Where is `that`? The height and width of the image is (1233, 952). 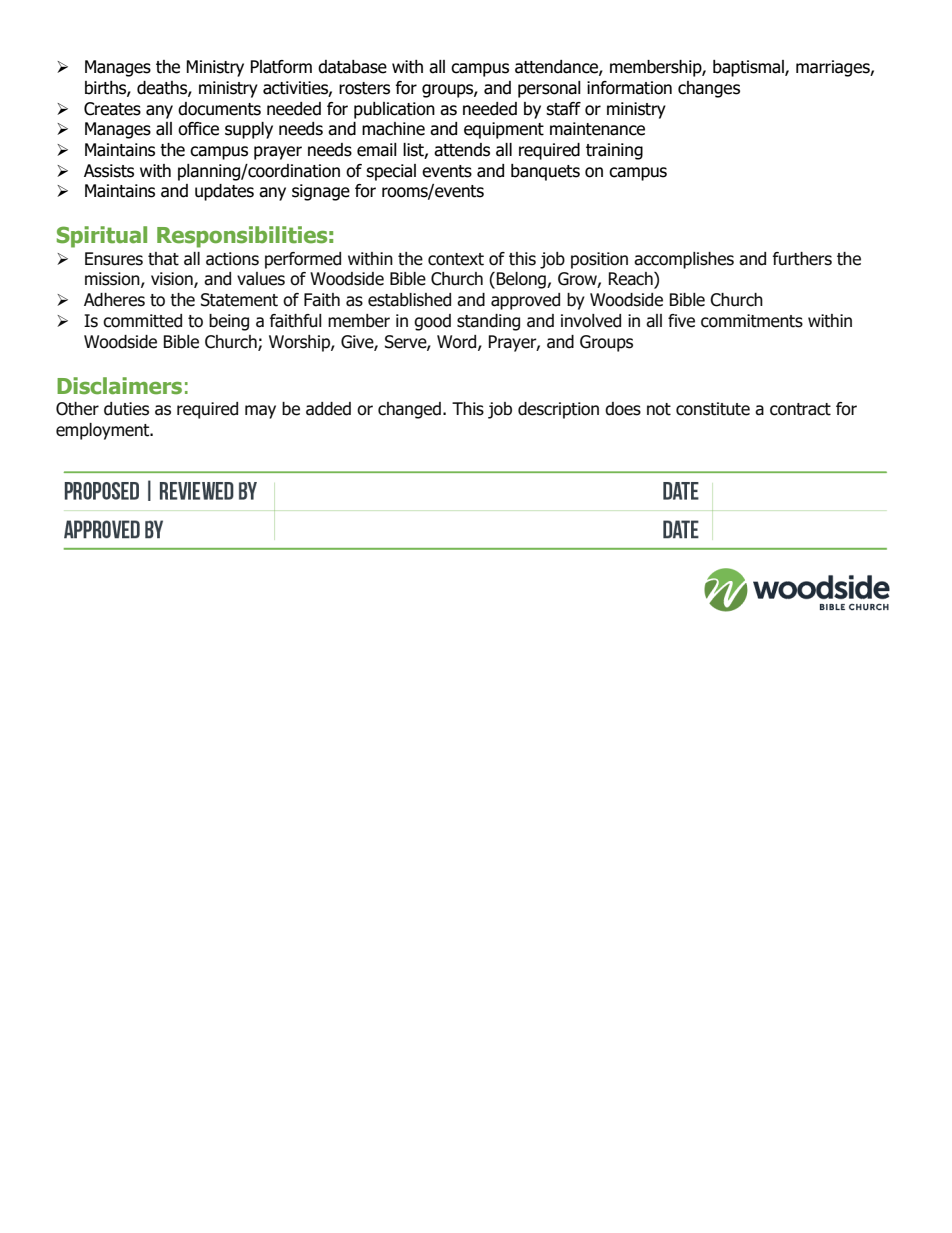 that is located at coordinates (163, 259).
